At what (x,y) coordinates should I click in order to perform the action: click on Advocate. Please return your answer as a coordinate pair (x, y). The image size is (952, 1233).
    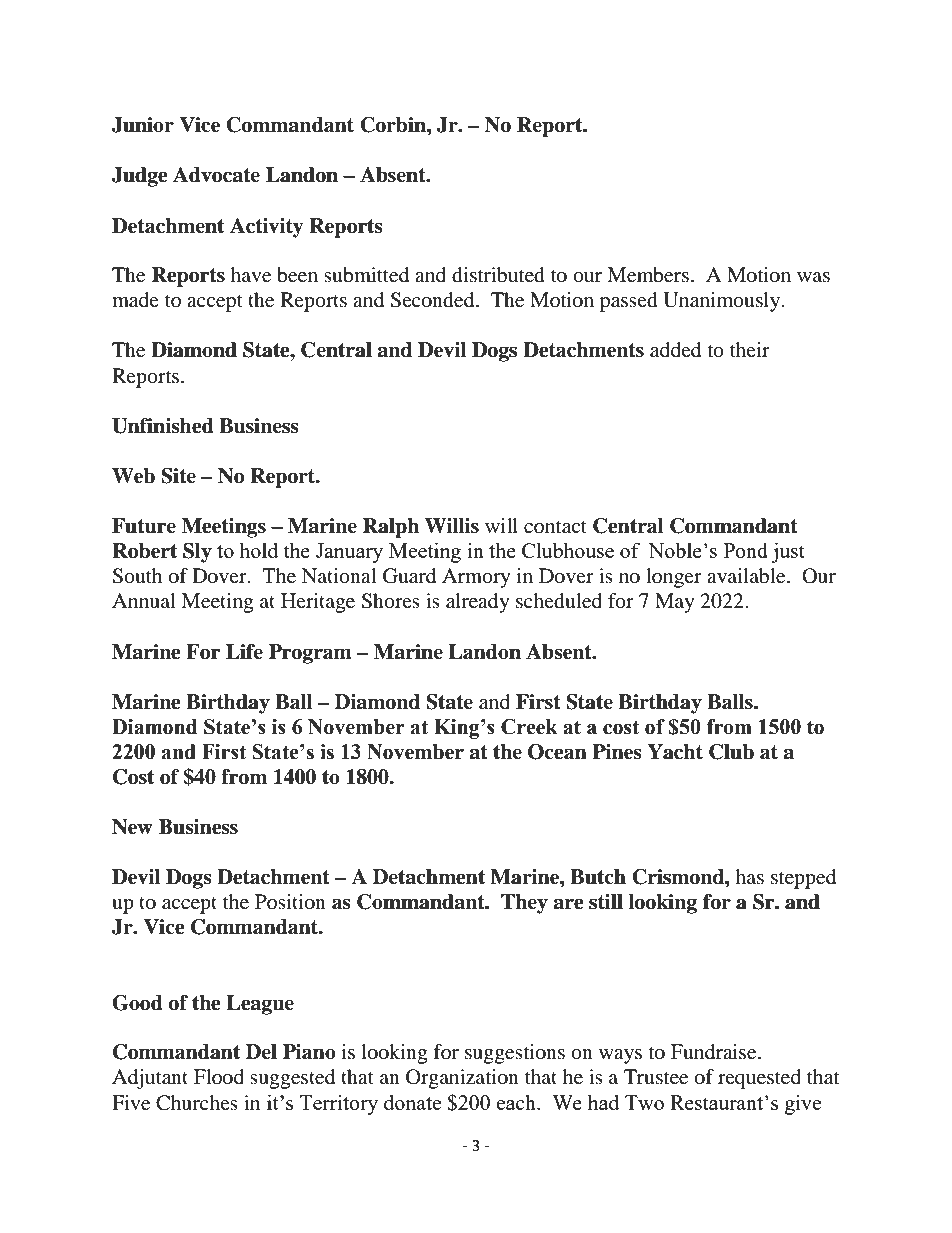
    Looking at the image, I should click on (216, 175).
